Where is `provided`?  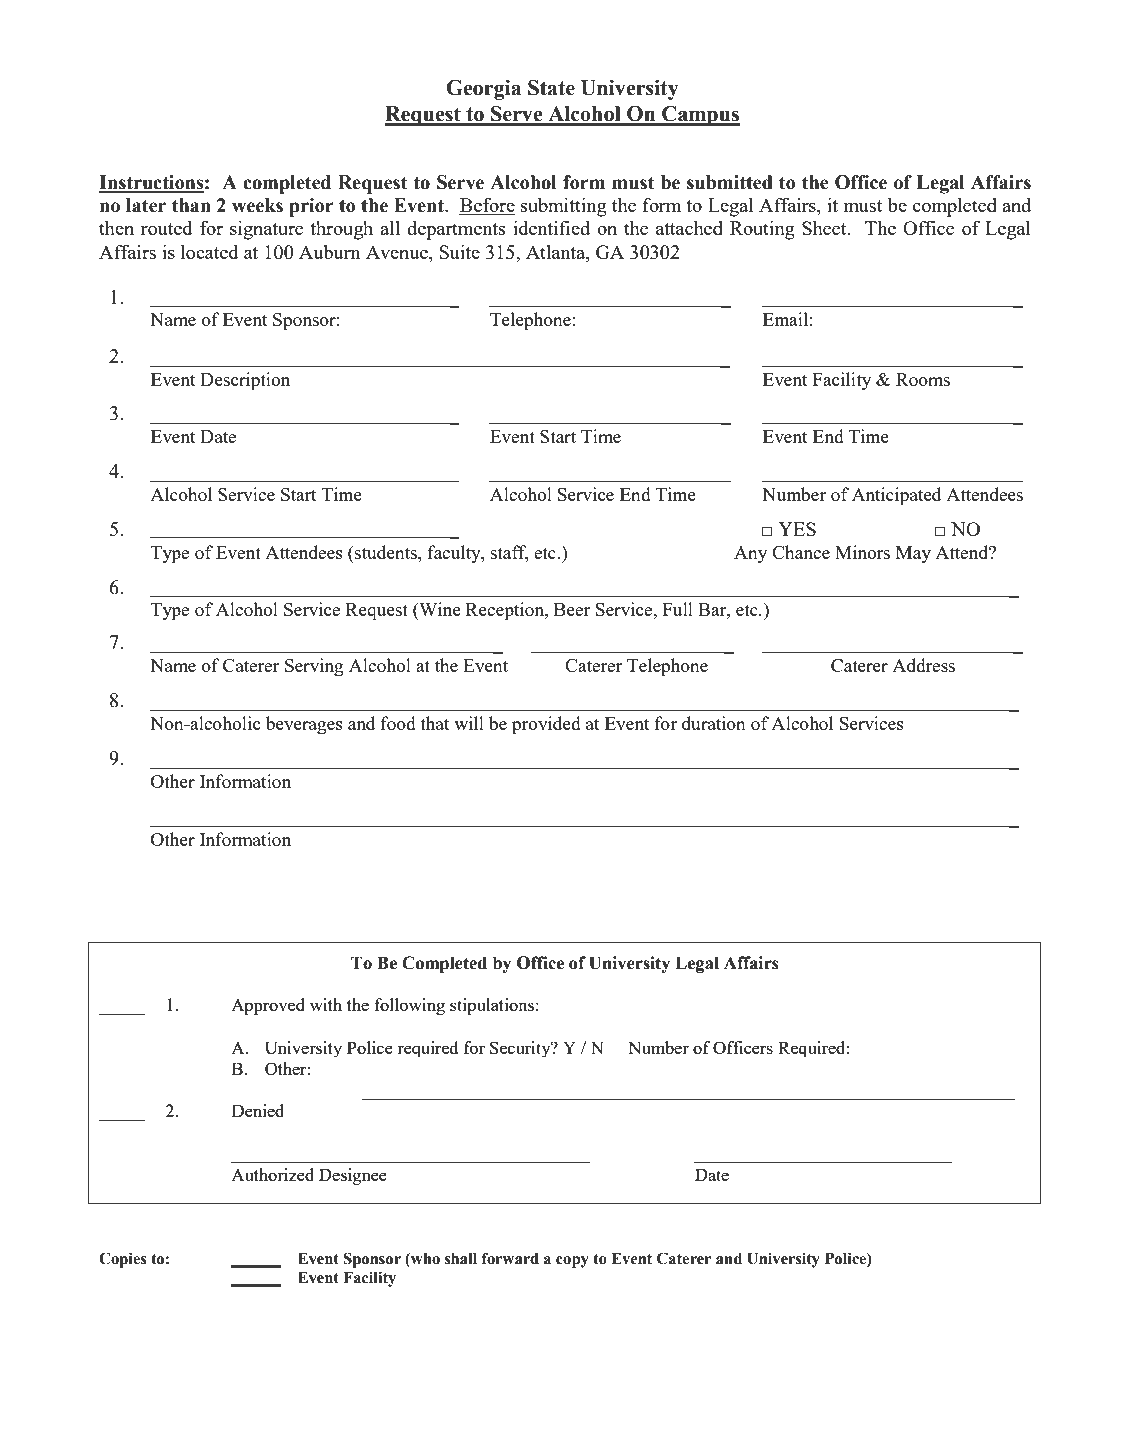 provided is located at coordinates (546, 725).
